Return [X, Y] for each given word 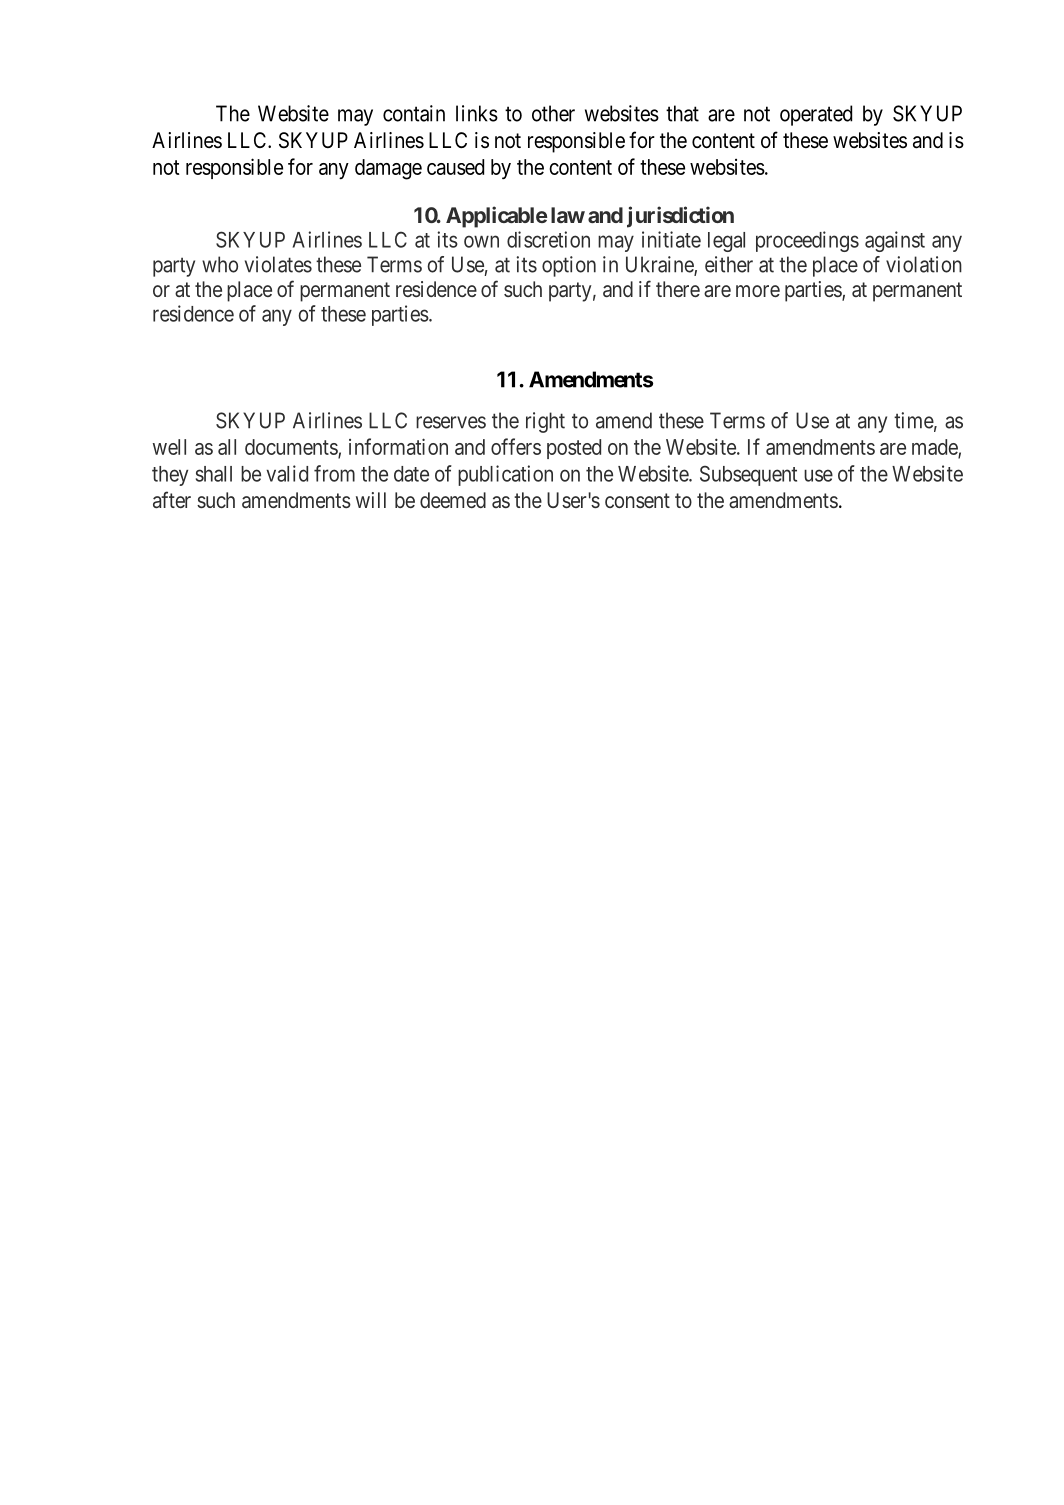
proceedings [807, 241]
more [758, 291]
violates [278, 264]
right [545, 422]
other [553, 113]
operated [816, 115]
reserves [451, 422]
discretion [548, 239]
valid [287, 473]
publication [505, 475]
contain [414, 113]
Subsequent [748, 476]
